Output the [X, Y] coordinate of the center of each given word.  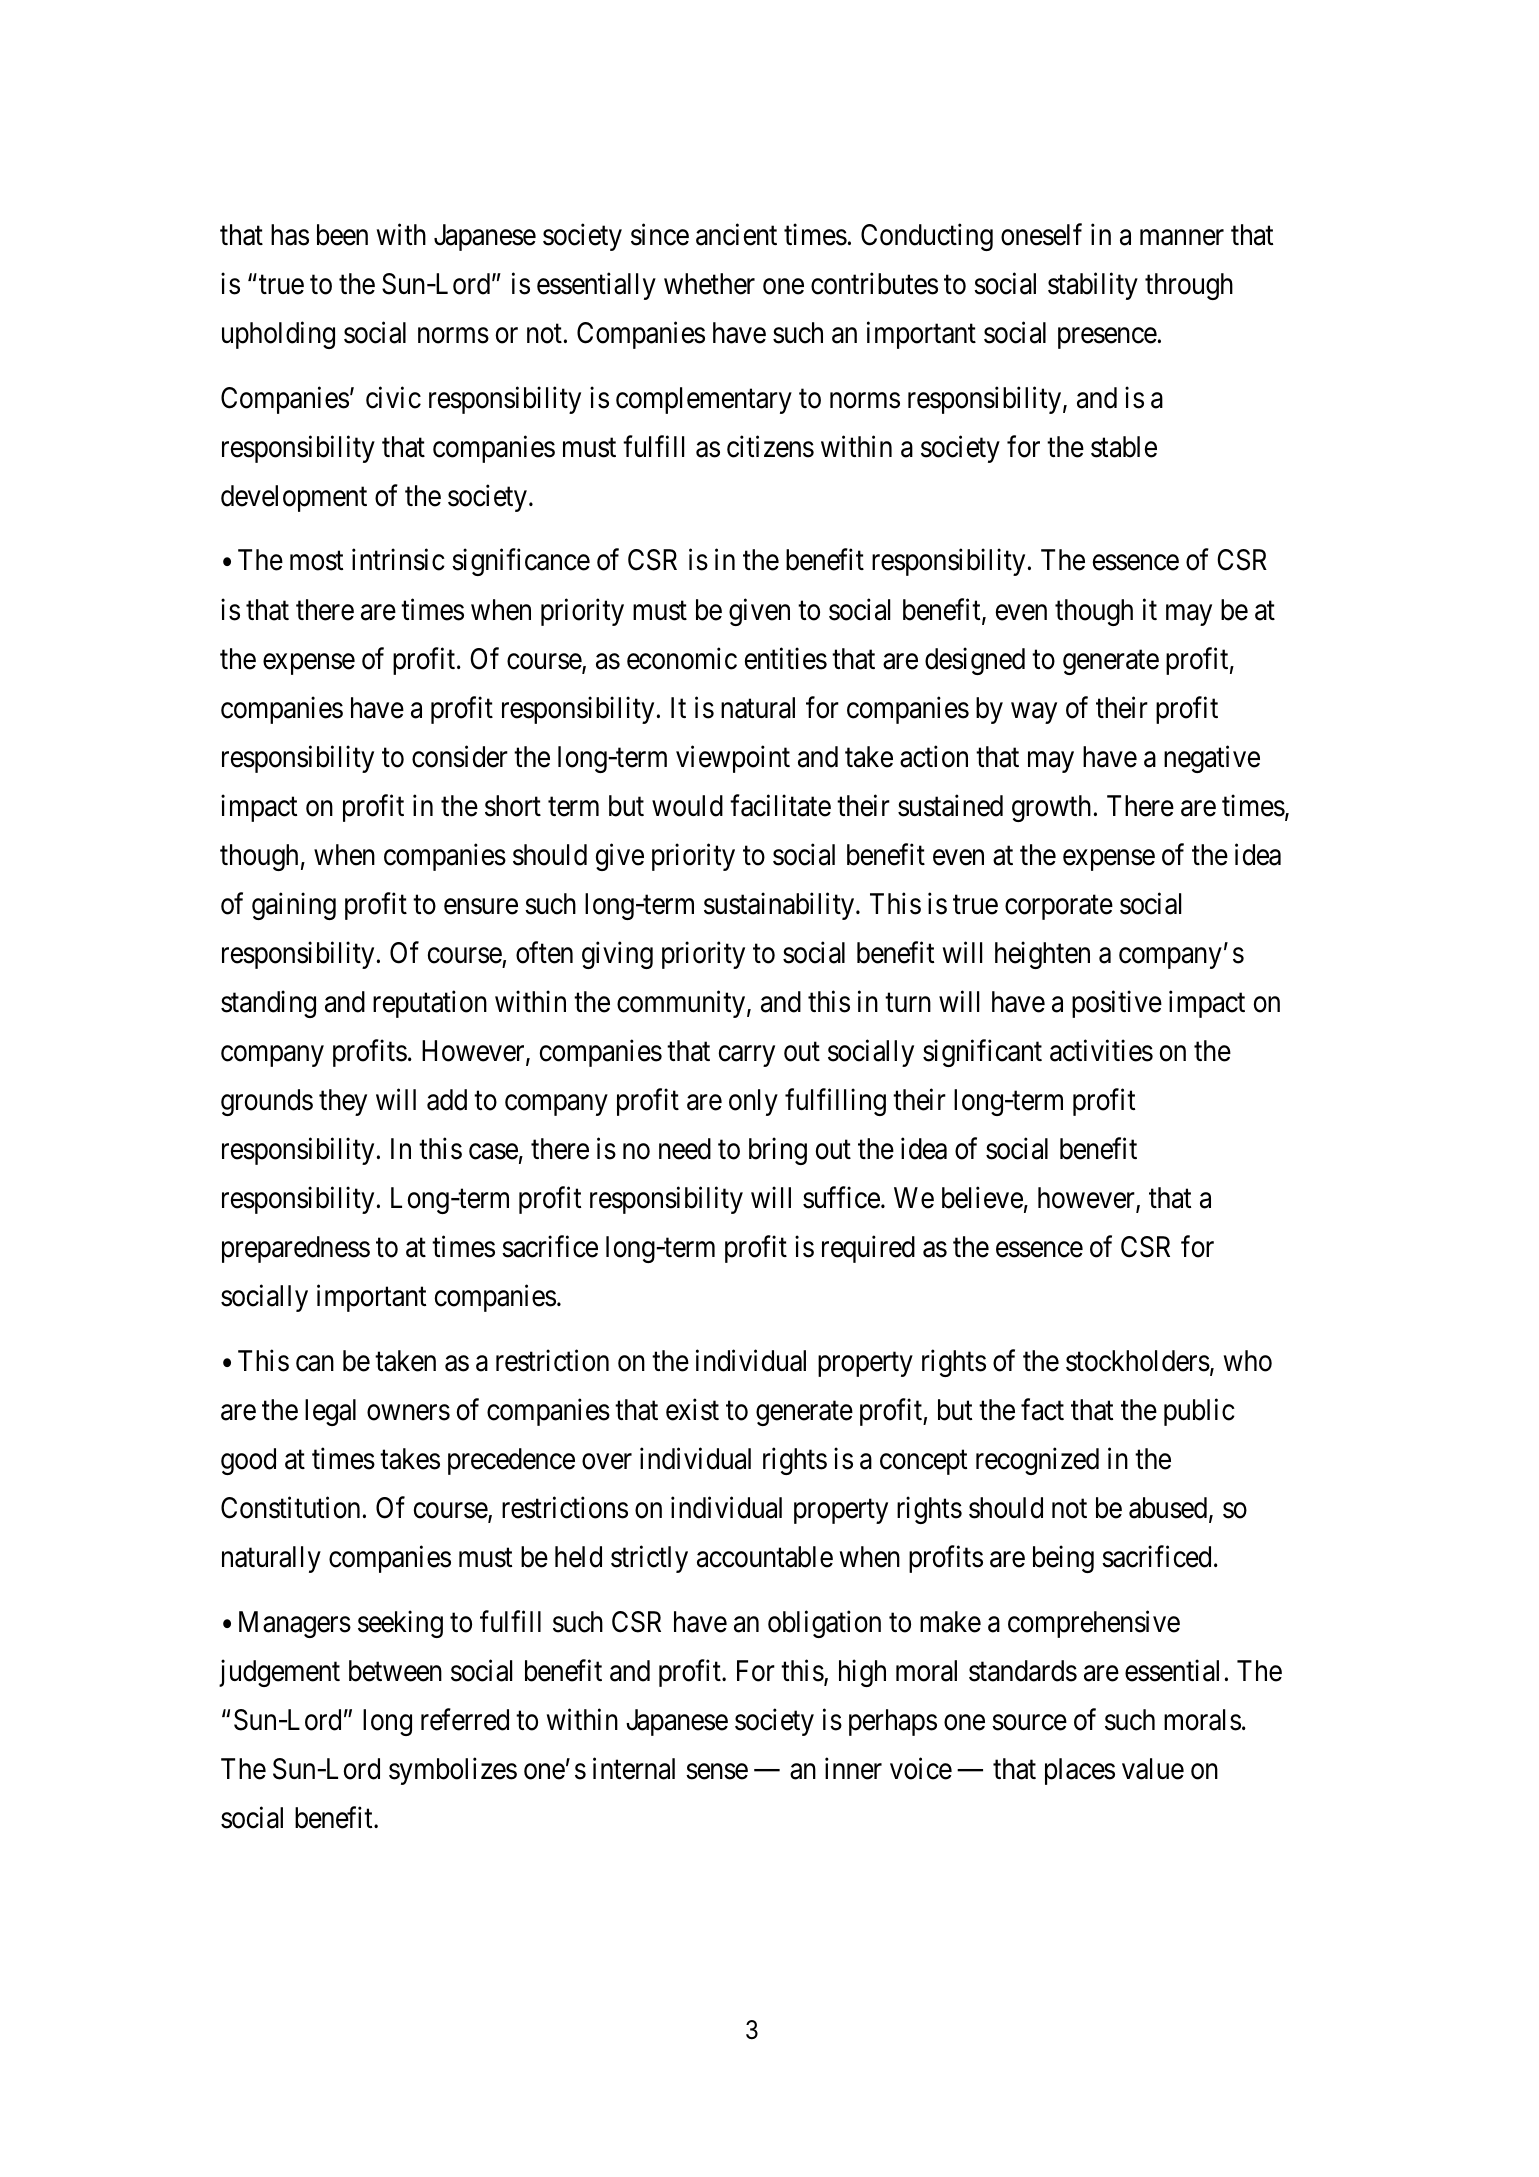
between [395, 1671]
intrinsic [398, 560]
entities [786, 658]
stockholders [1138, 1361]
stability [1093, 286]
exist [692, 1409]
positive [1117, 1004]
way [1034, 713]
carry [747, 1056]
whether [709, 284]
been [342, 235]
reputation [430, 1004]
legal [330, 1412]
